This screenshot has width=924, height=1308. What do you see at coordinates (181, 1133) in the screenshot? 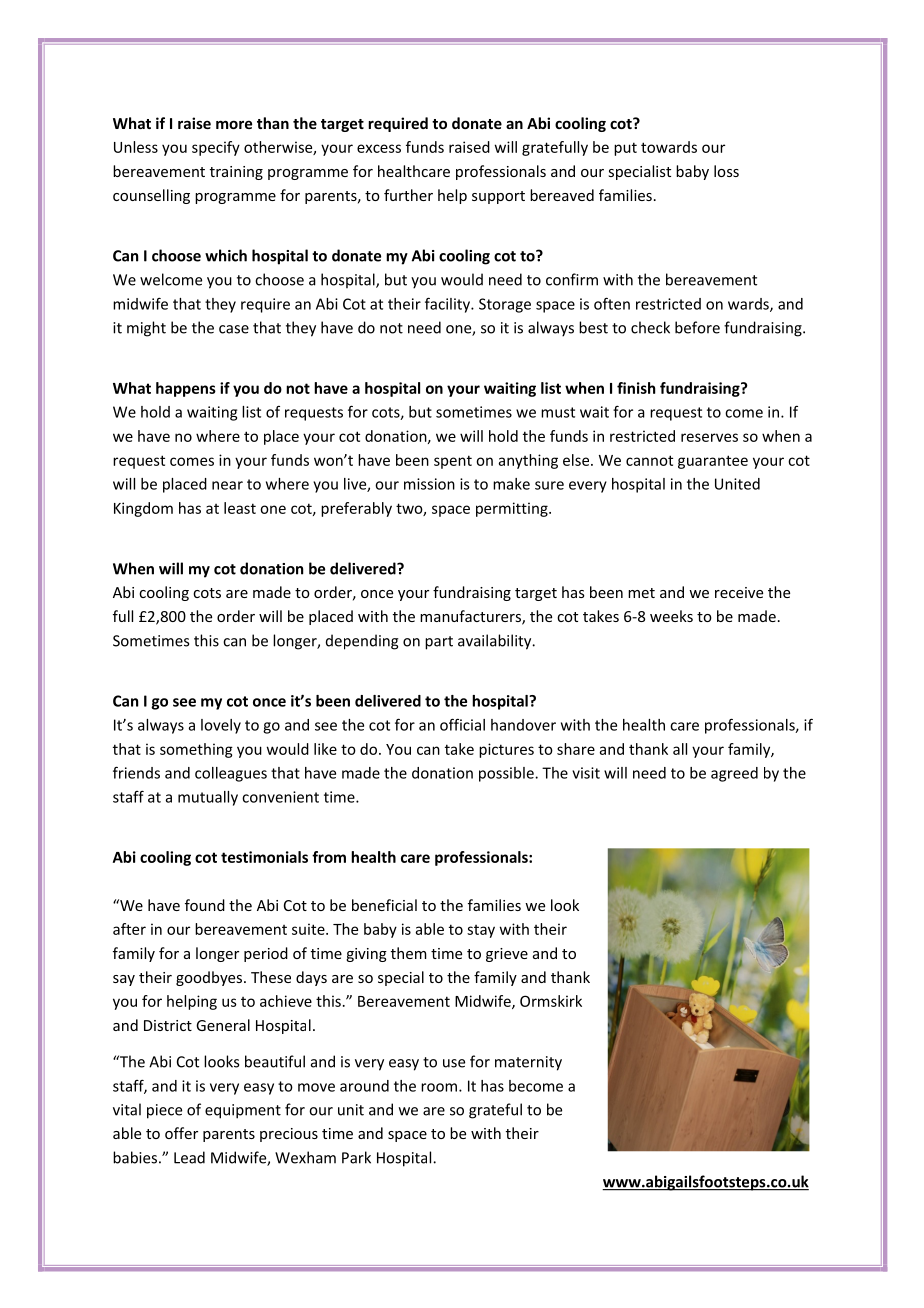
I see `offer` at bounding box center [181, 1133].
